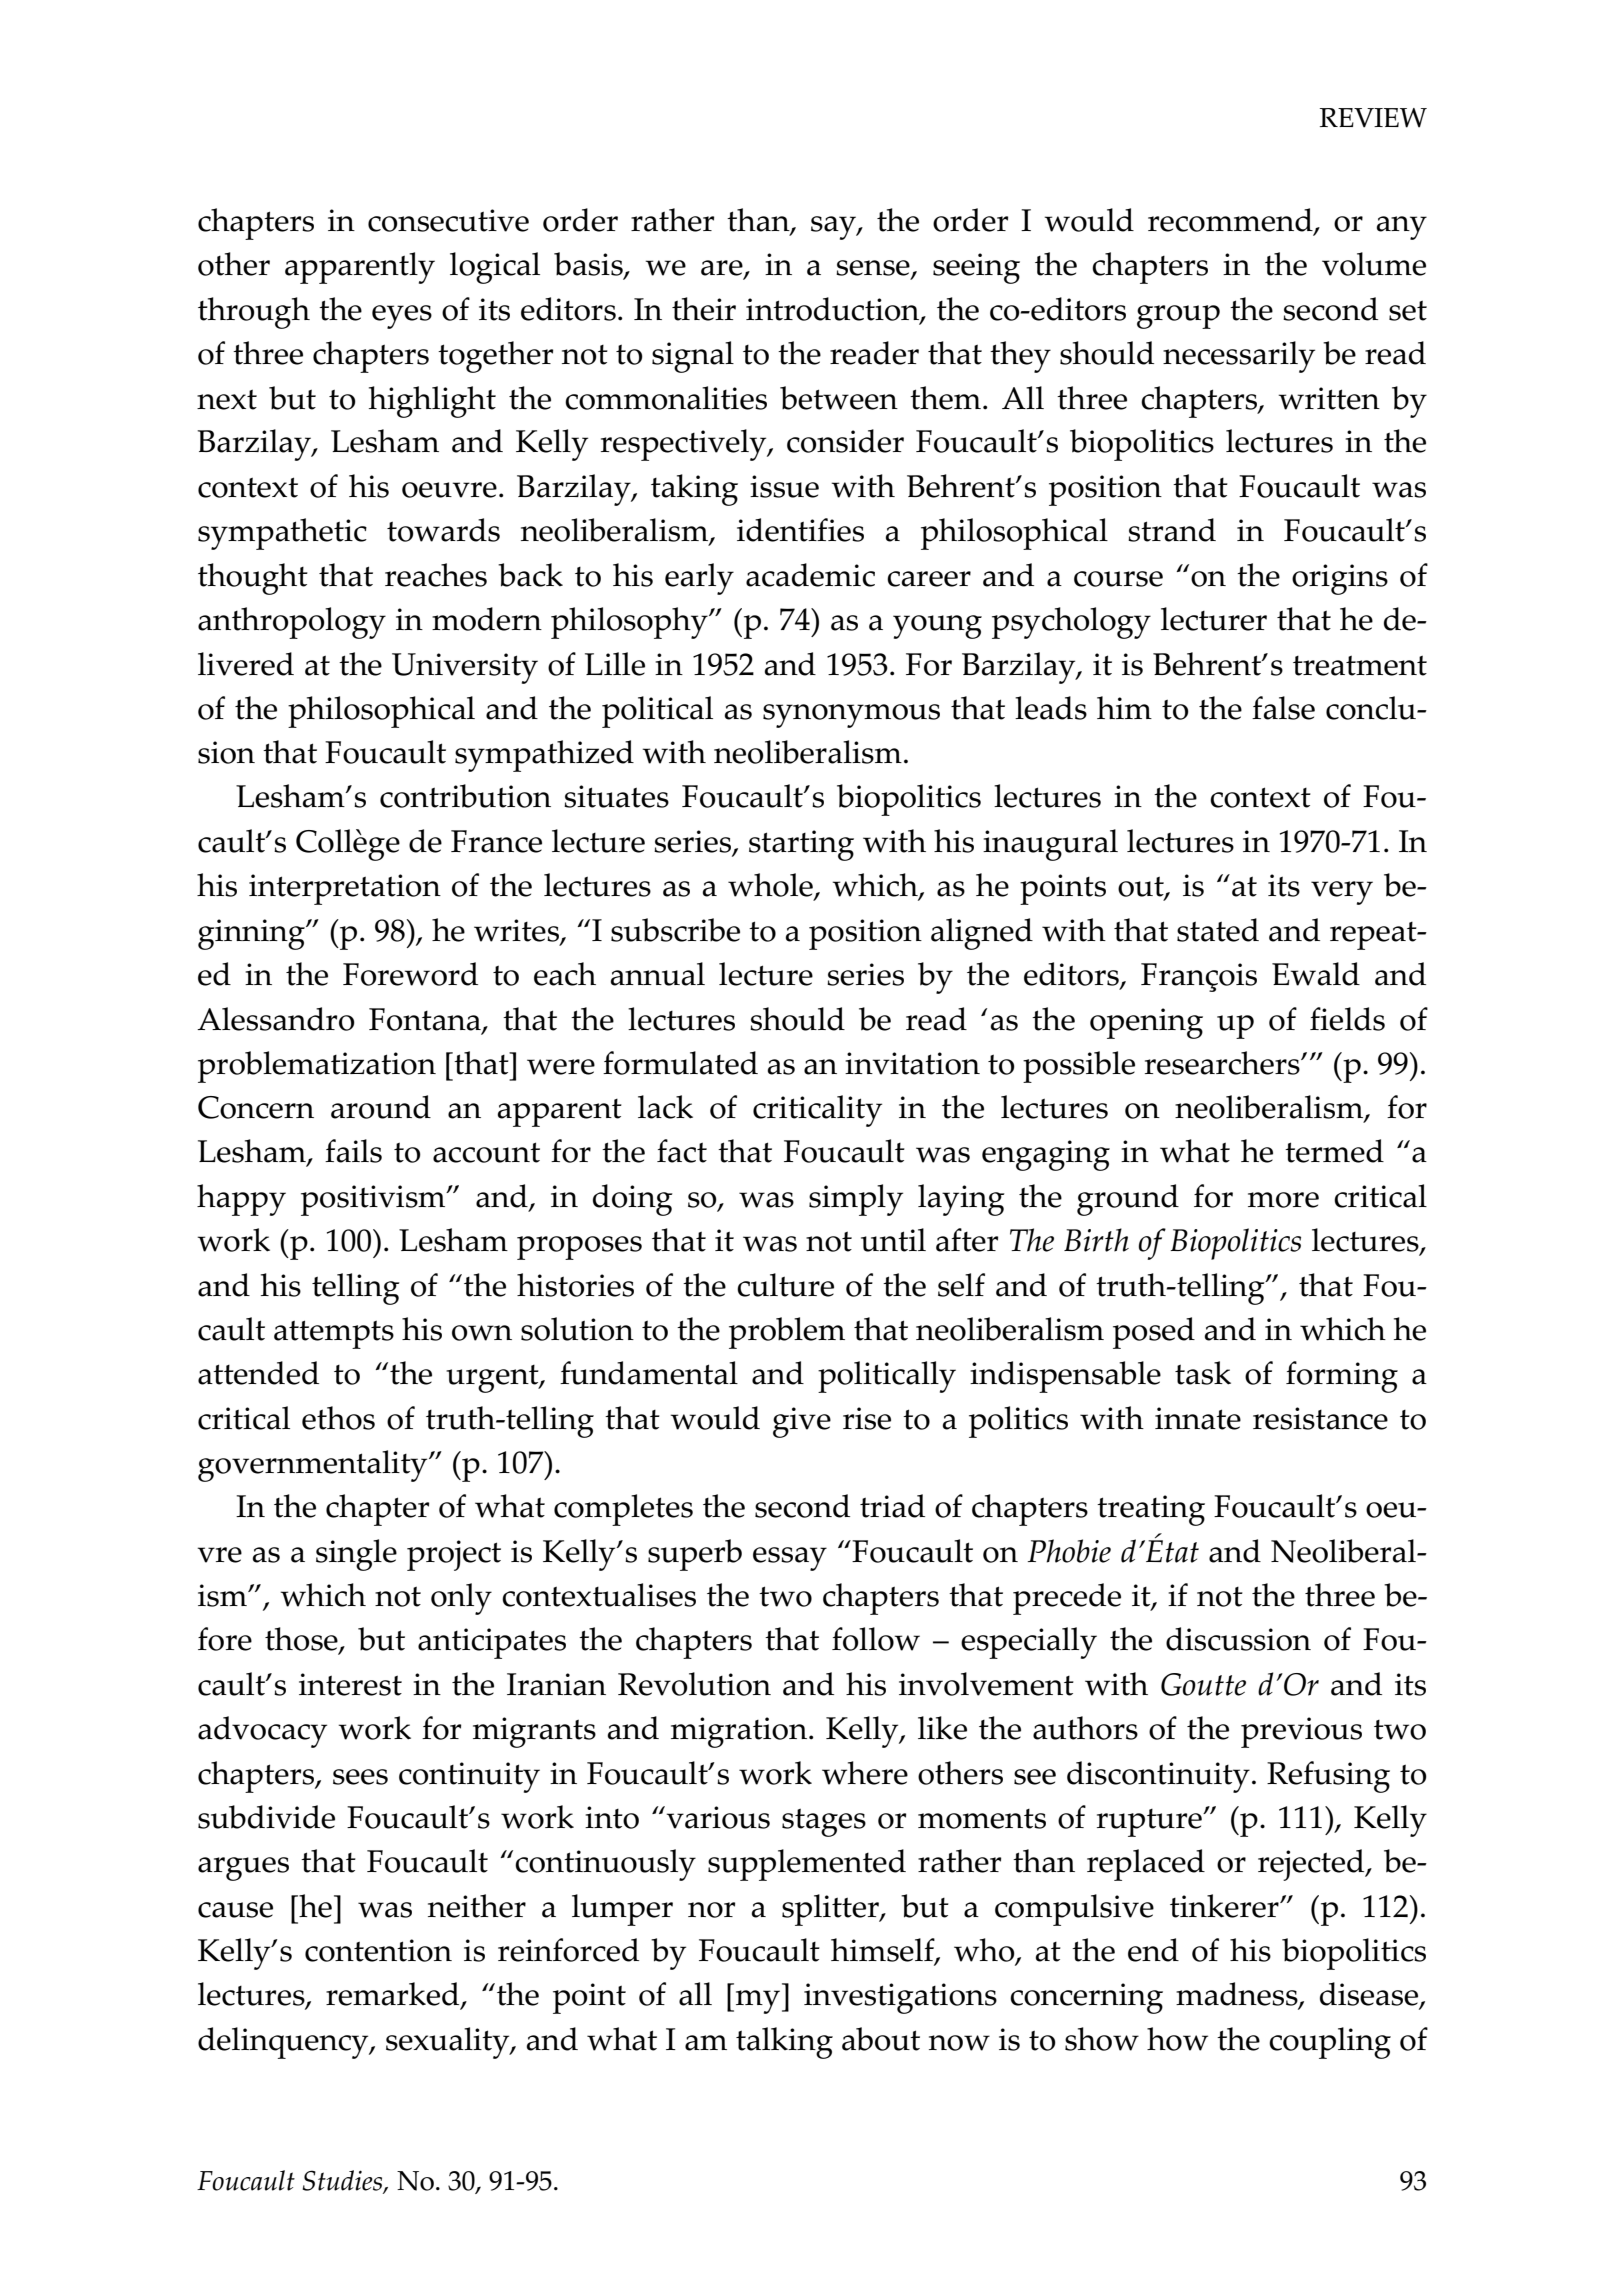 The width and height of the screenshot is (1622, 2293). What do you see at coordinates (874, 269) in the screenshot?
I see `sense` at bounding box center [874, 269].
